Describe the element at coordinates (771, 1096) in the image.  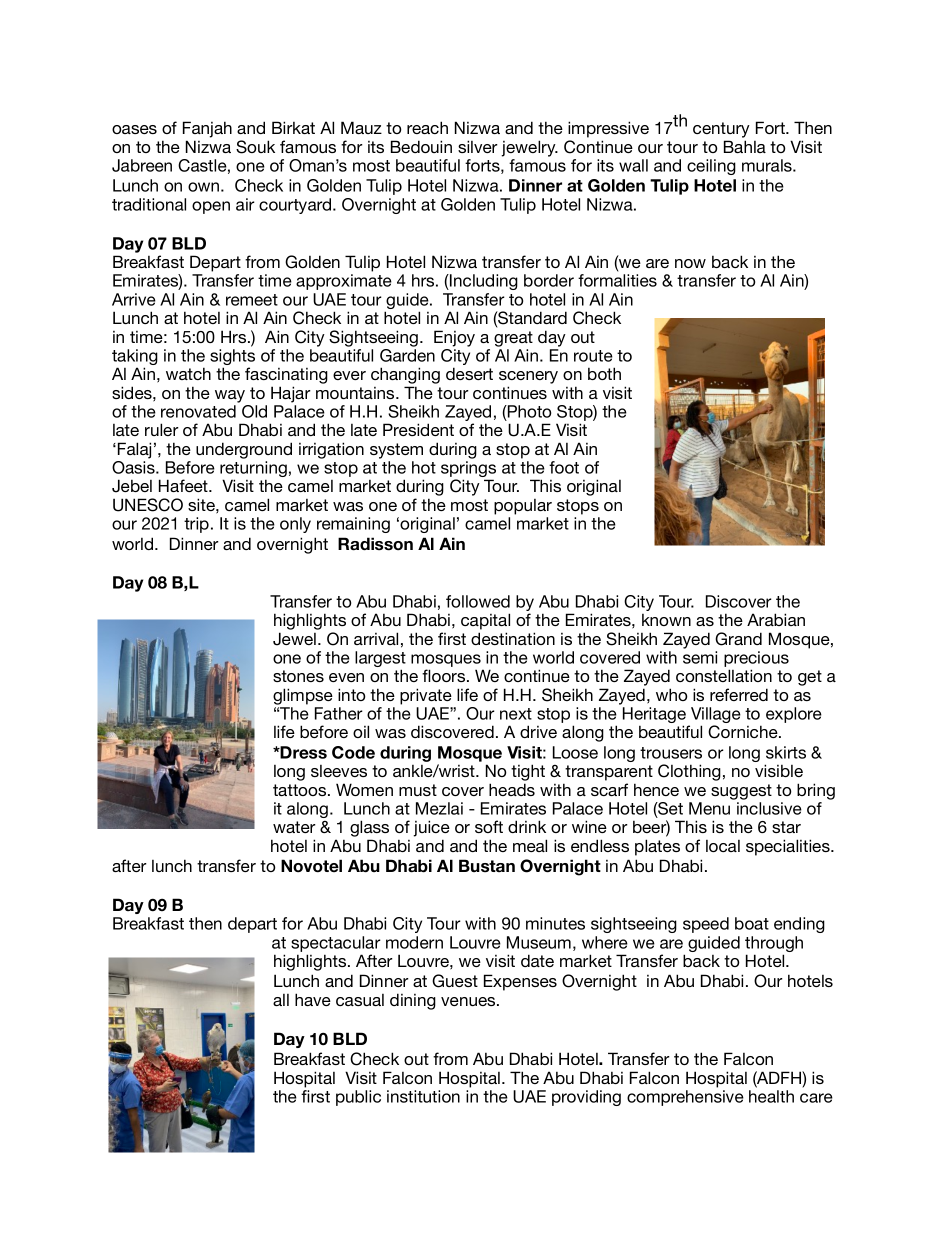
I see `health` at that location.
